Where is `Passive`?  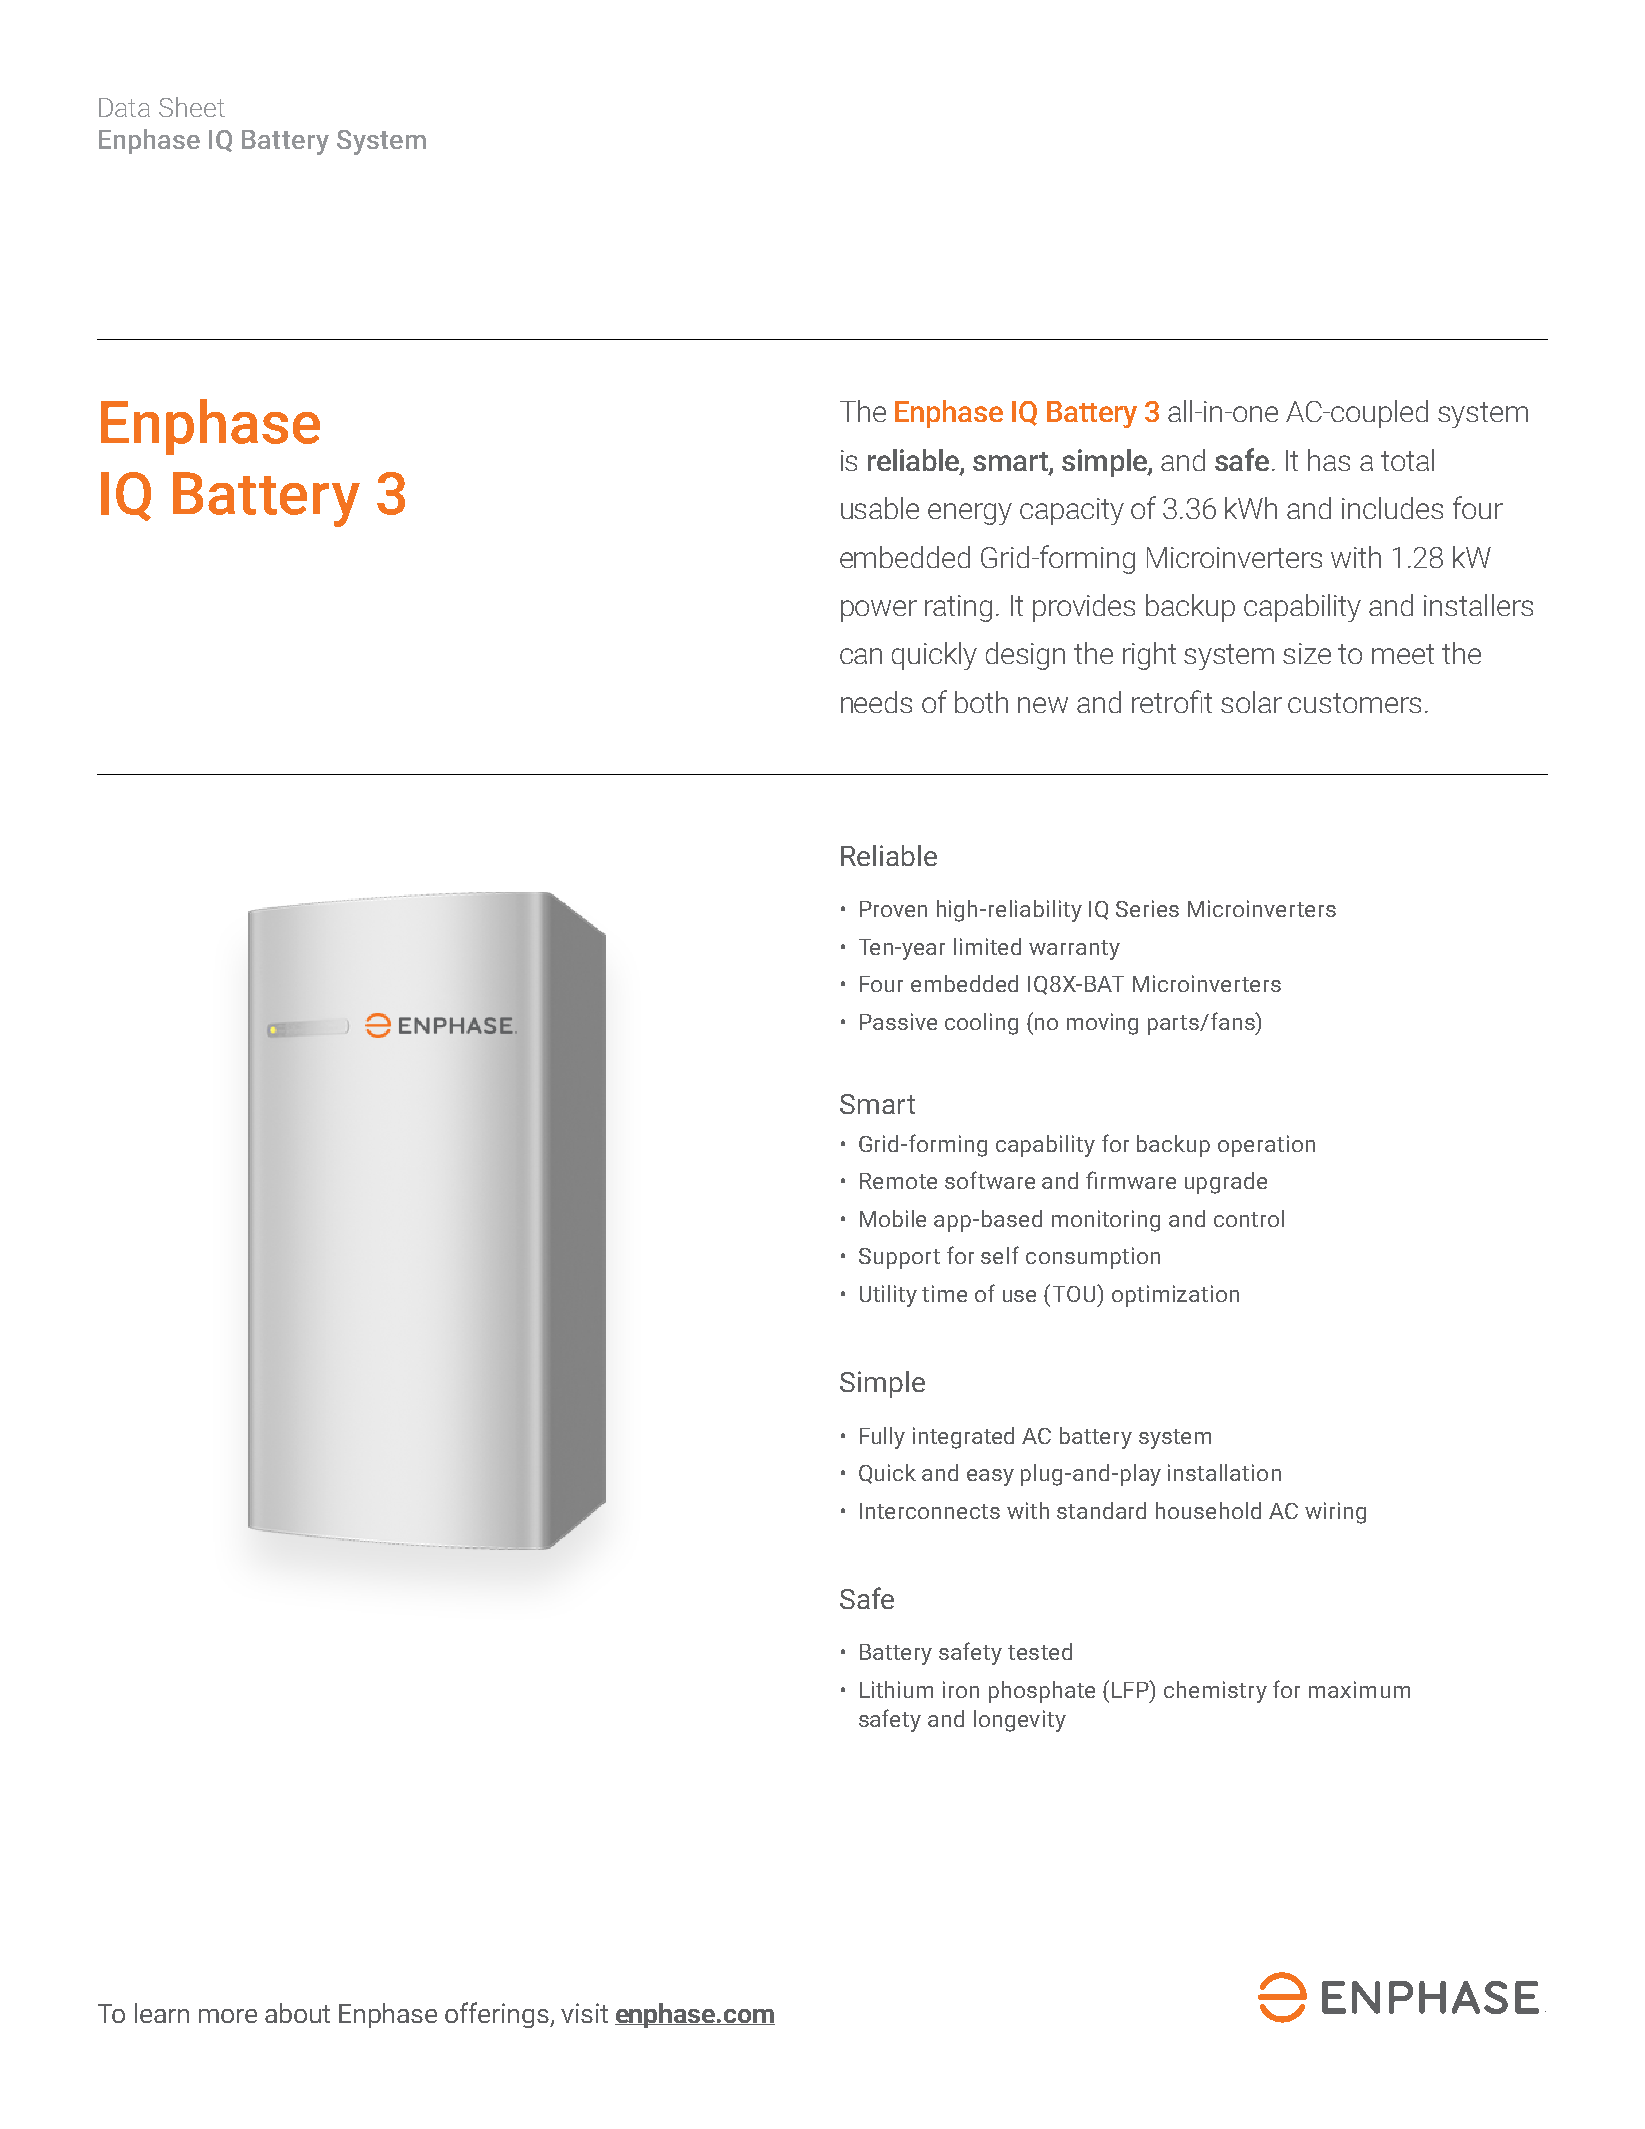 Passive is located at coordinates (898, 1021).
